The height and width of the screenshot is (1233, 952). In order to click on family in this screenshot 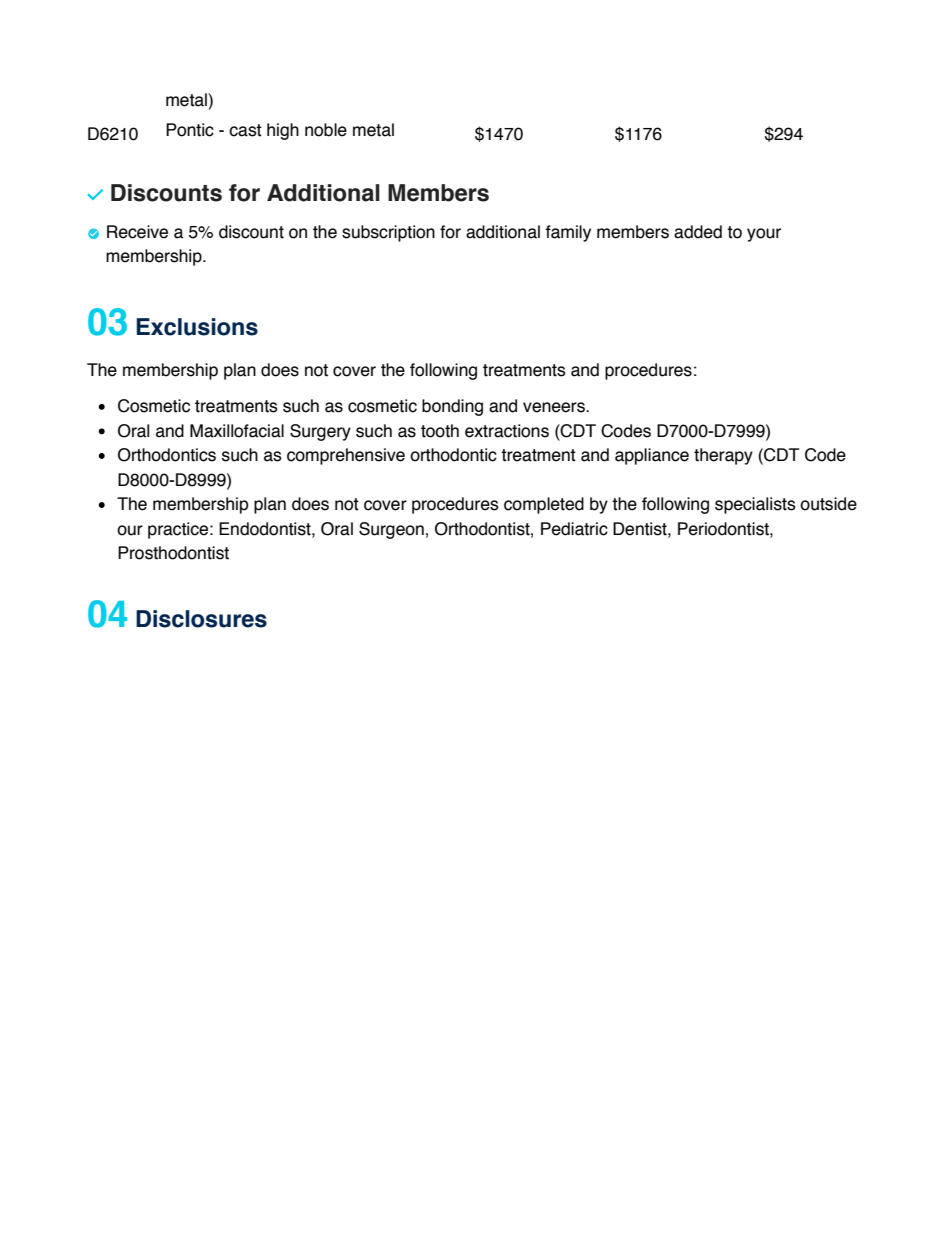, I will do `click(568, 233)`.
